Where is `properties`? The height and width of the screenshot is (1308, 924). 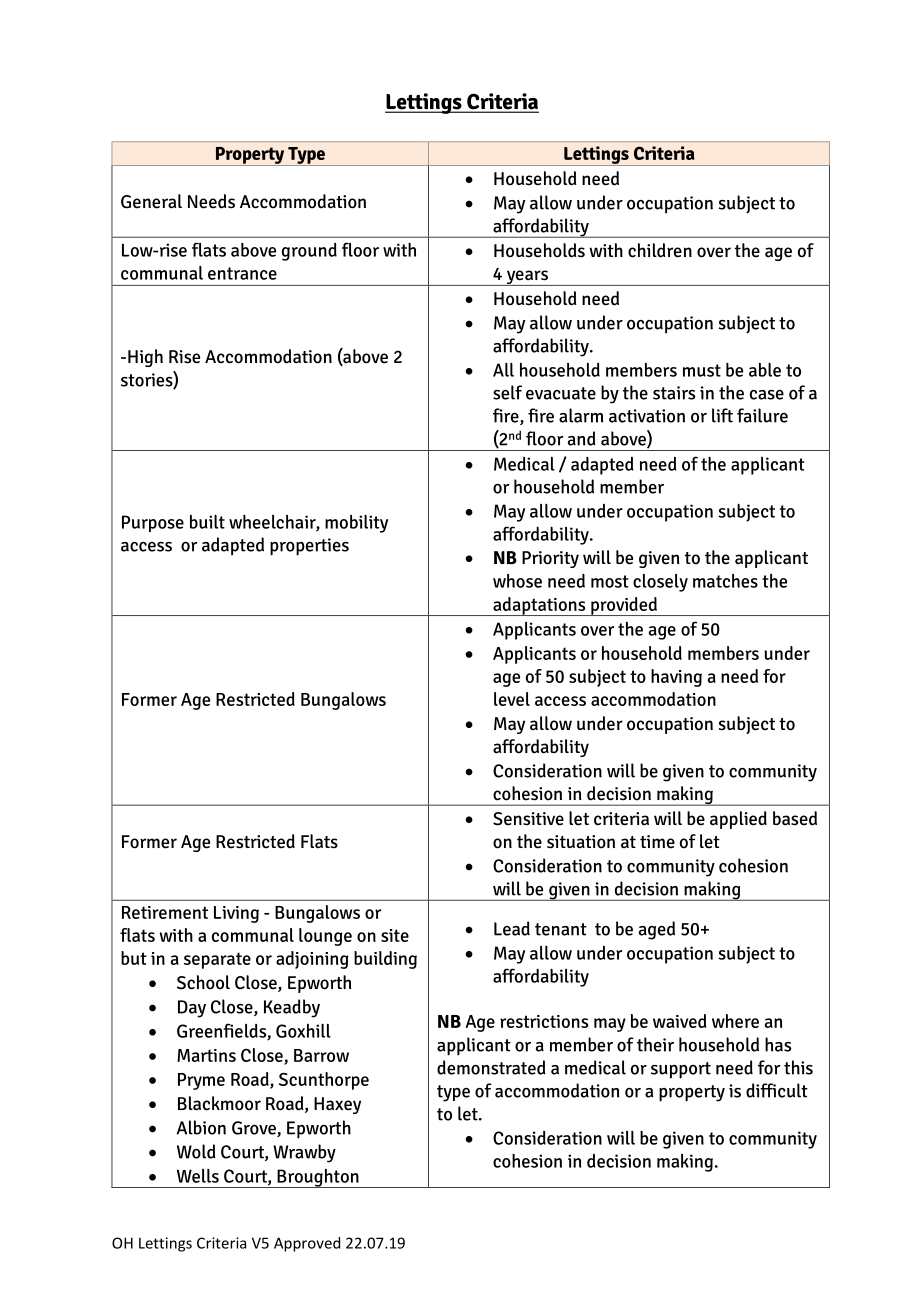
properties is located at coordinates (309, 547).
